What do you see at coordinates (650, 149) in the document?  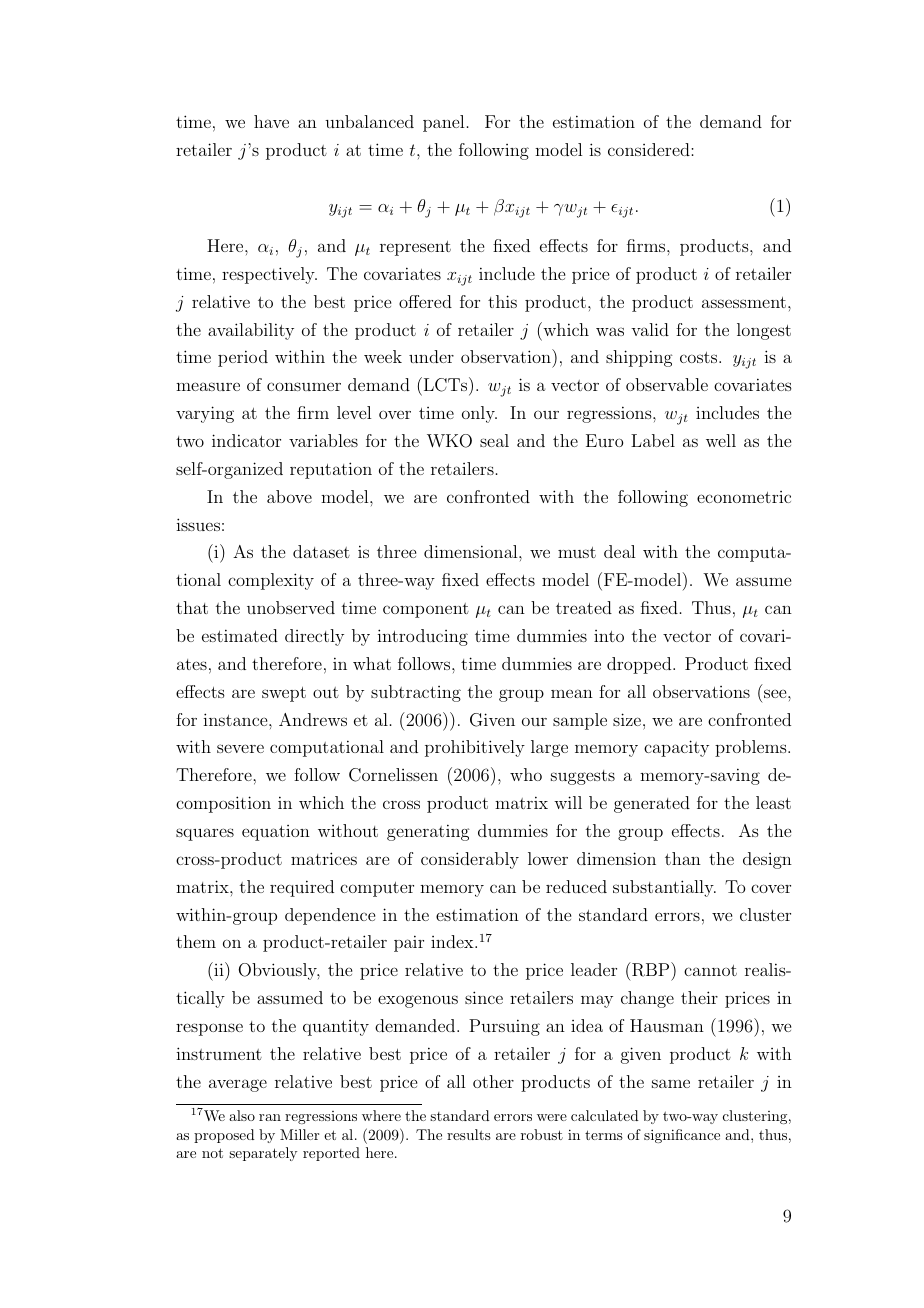 I see `considered` at bounding box center [650, 149].
